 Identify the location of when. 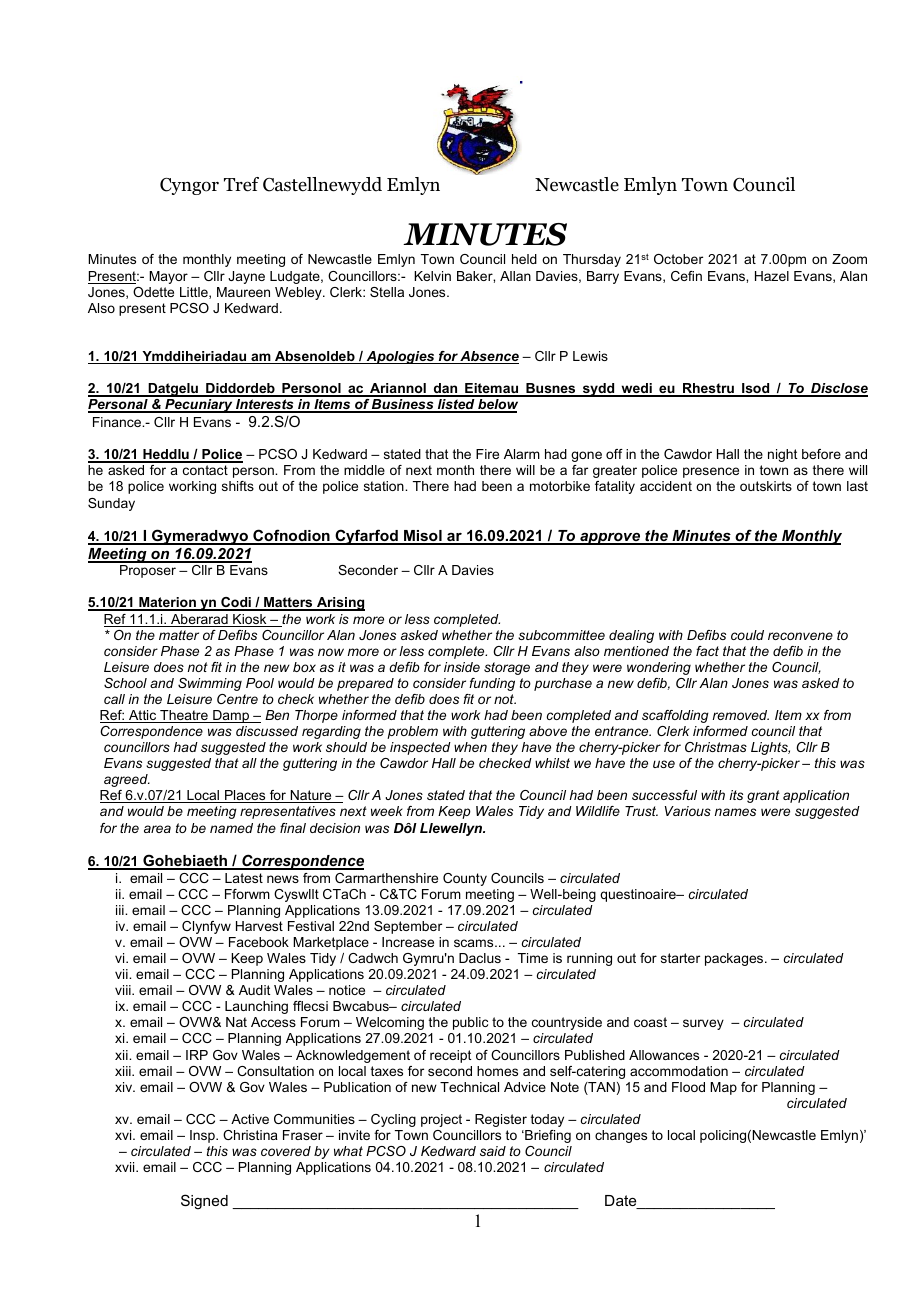
(470, 747).
